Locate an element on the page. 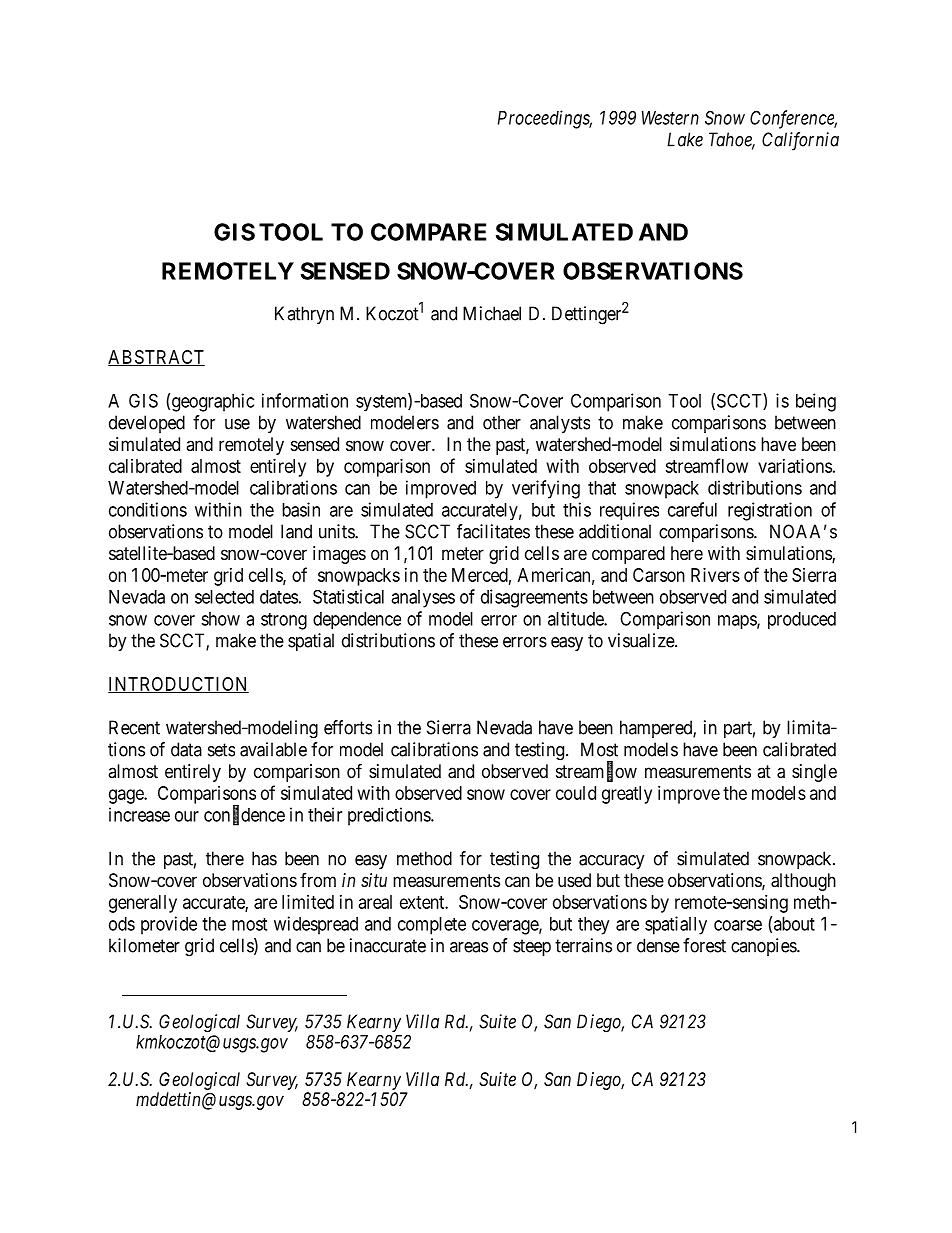 The image size is (952, 1233). Lake is located at coordinates (685, 139).
